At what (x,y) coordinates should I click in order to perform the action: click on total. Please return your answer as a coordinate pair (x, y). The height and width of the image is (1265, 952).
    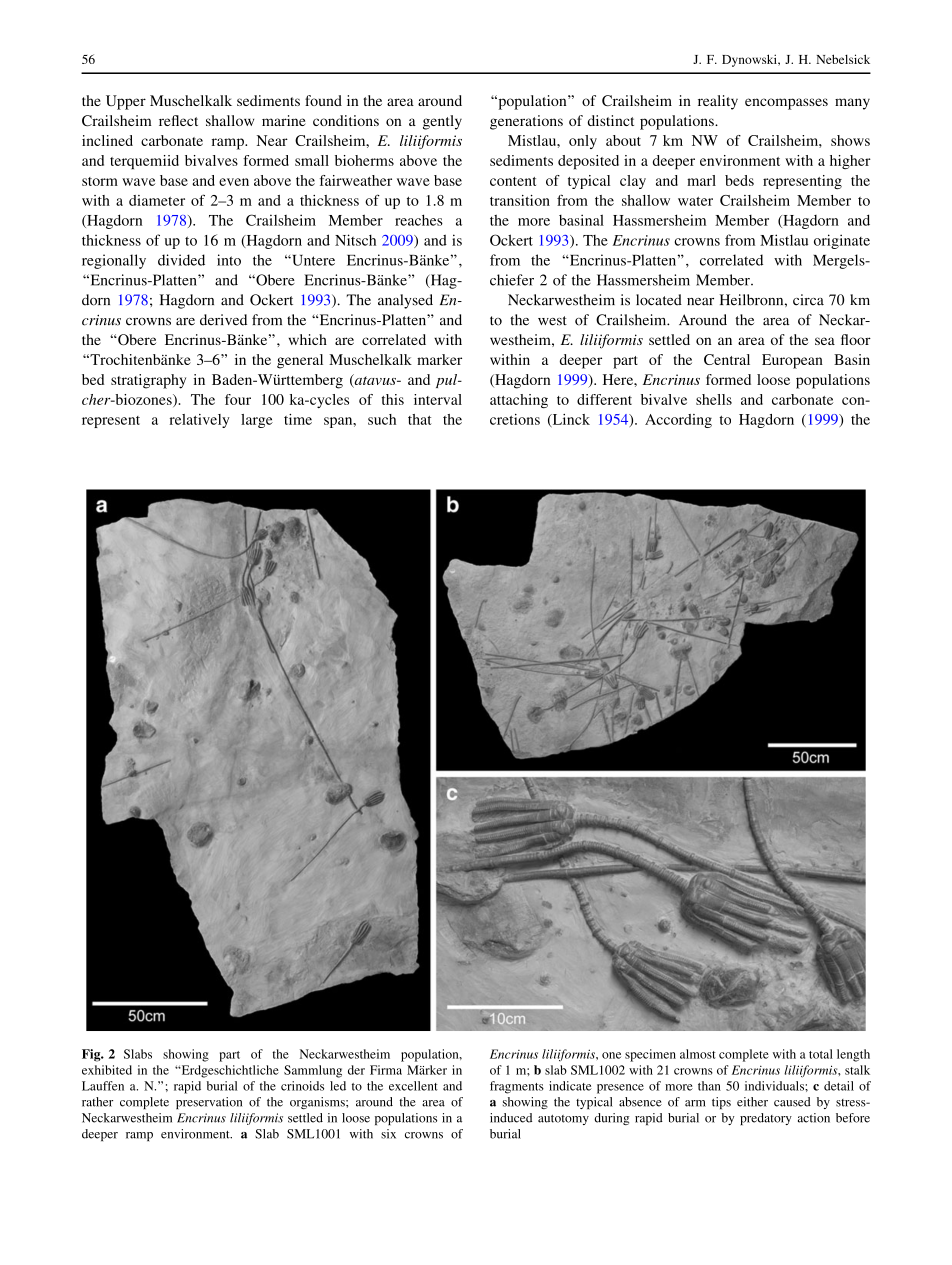
    Looking at the image, I should click on (821, 1054).
